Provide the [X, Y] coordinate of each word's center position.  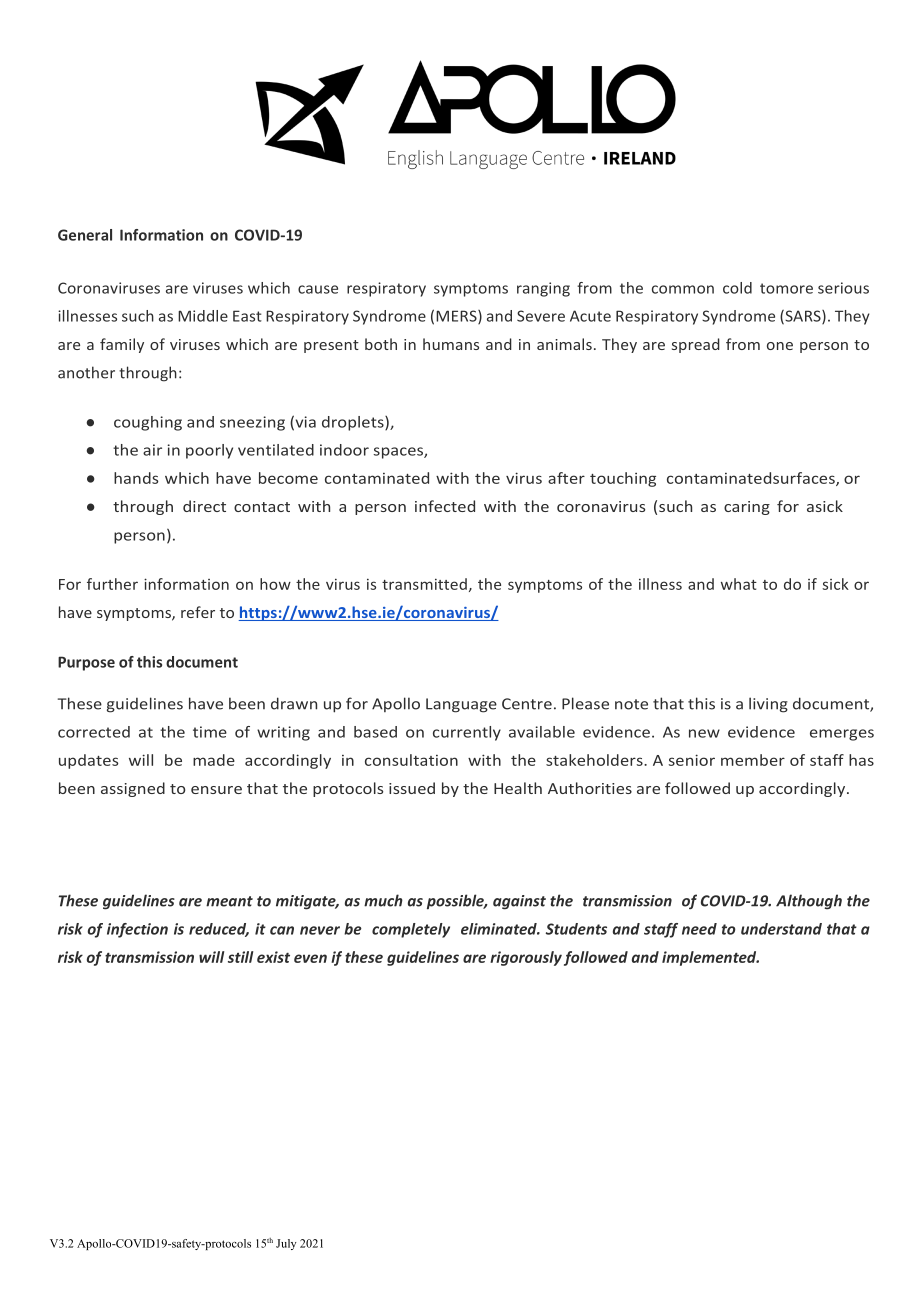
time [210, 732]
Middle [203, 316]
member [753, 760]
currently [467, 733]
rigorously [526, 958]
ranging [543, 289]
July [286, 1244]
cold [737, 288]
